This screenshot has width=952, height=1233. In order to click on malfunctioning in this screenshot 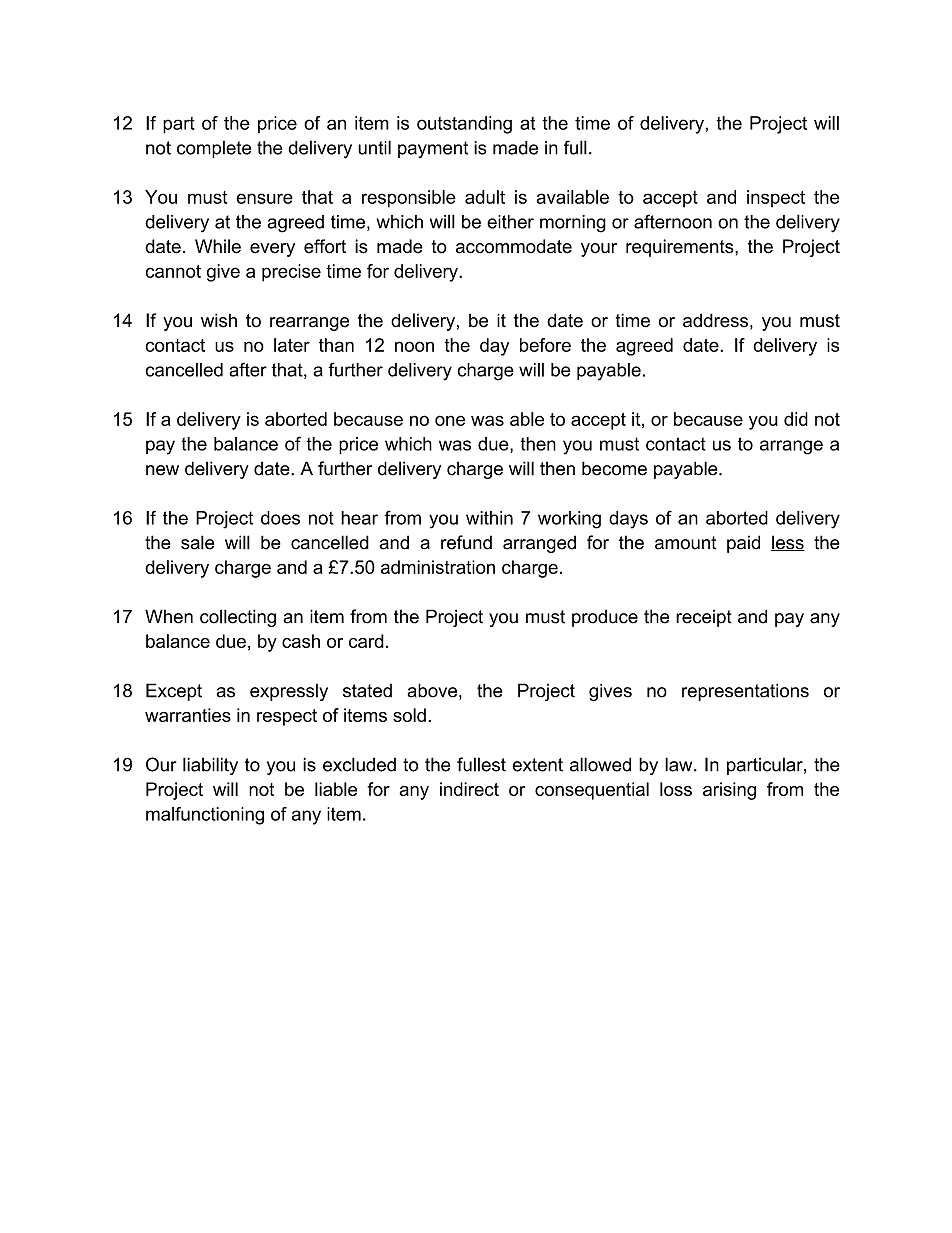, I will do `click(205, 816)`.
